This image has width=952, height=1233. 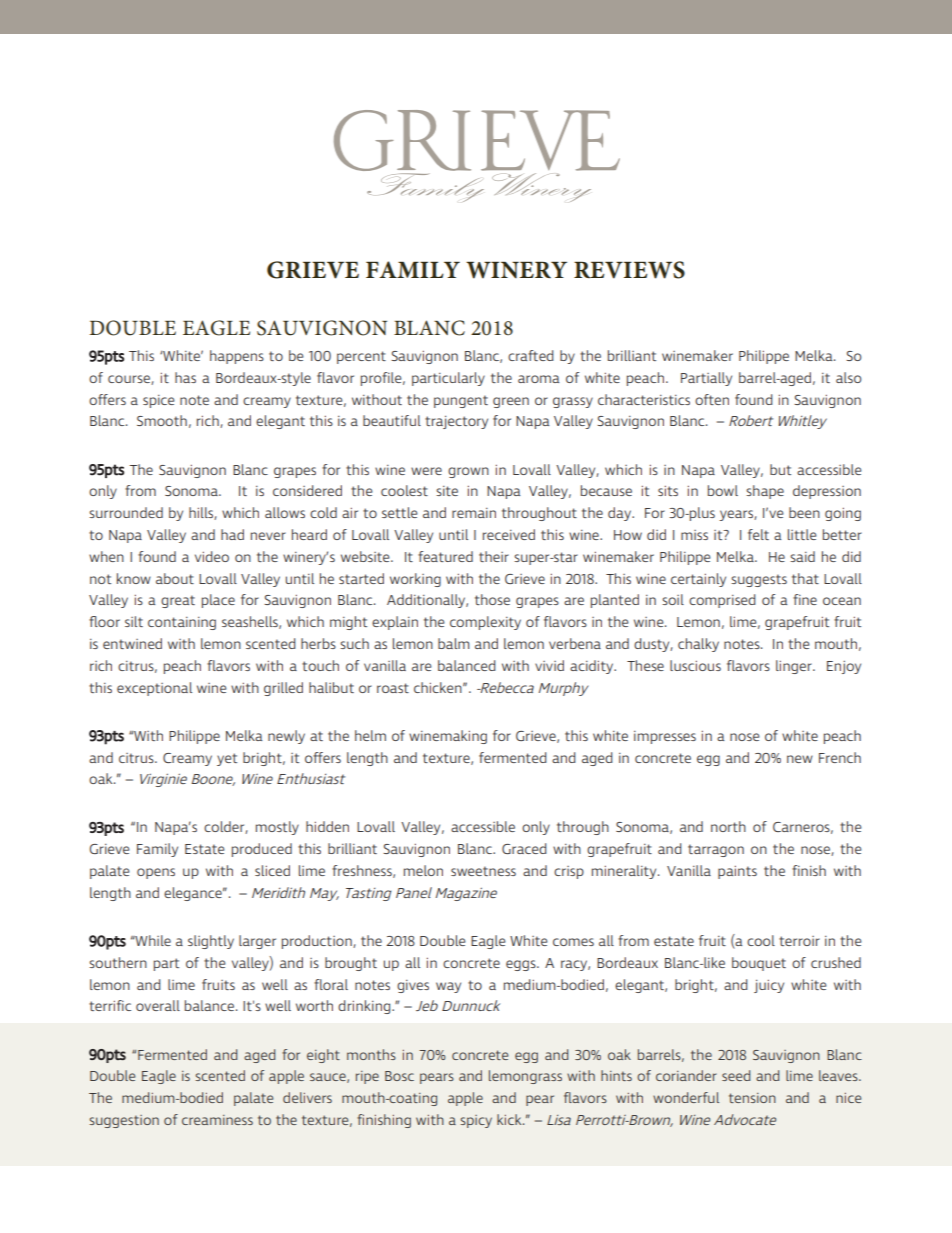 I want to click on roast, so click(x=393, y=688).
